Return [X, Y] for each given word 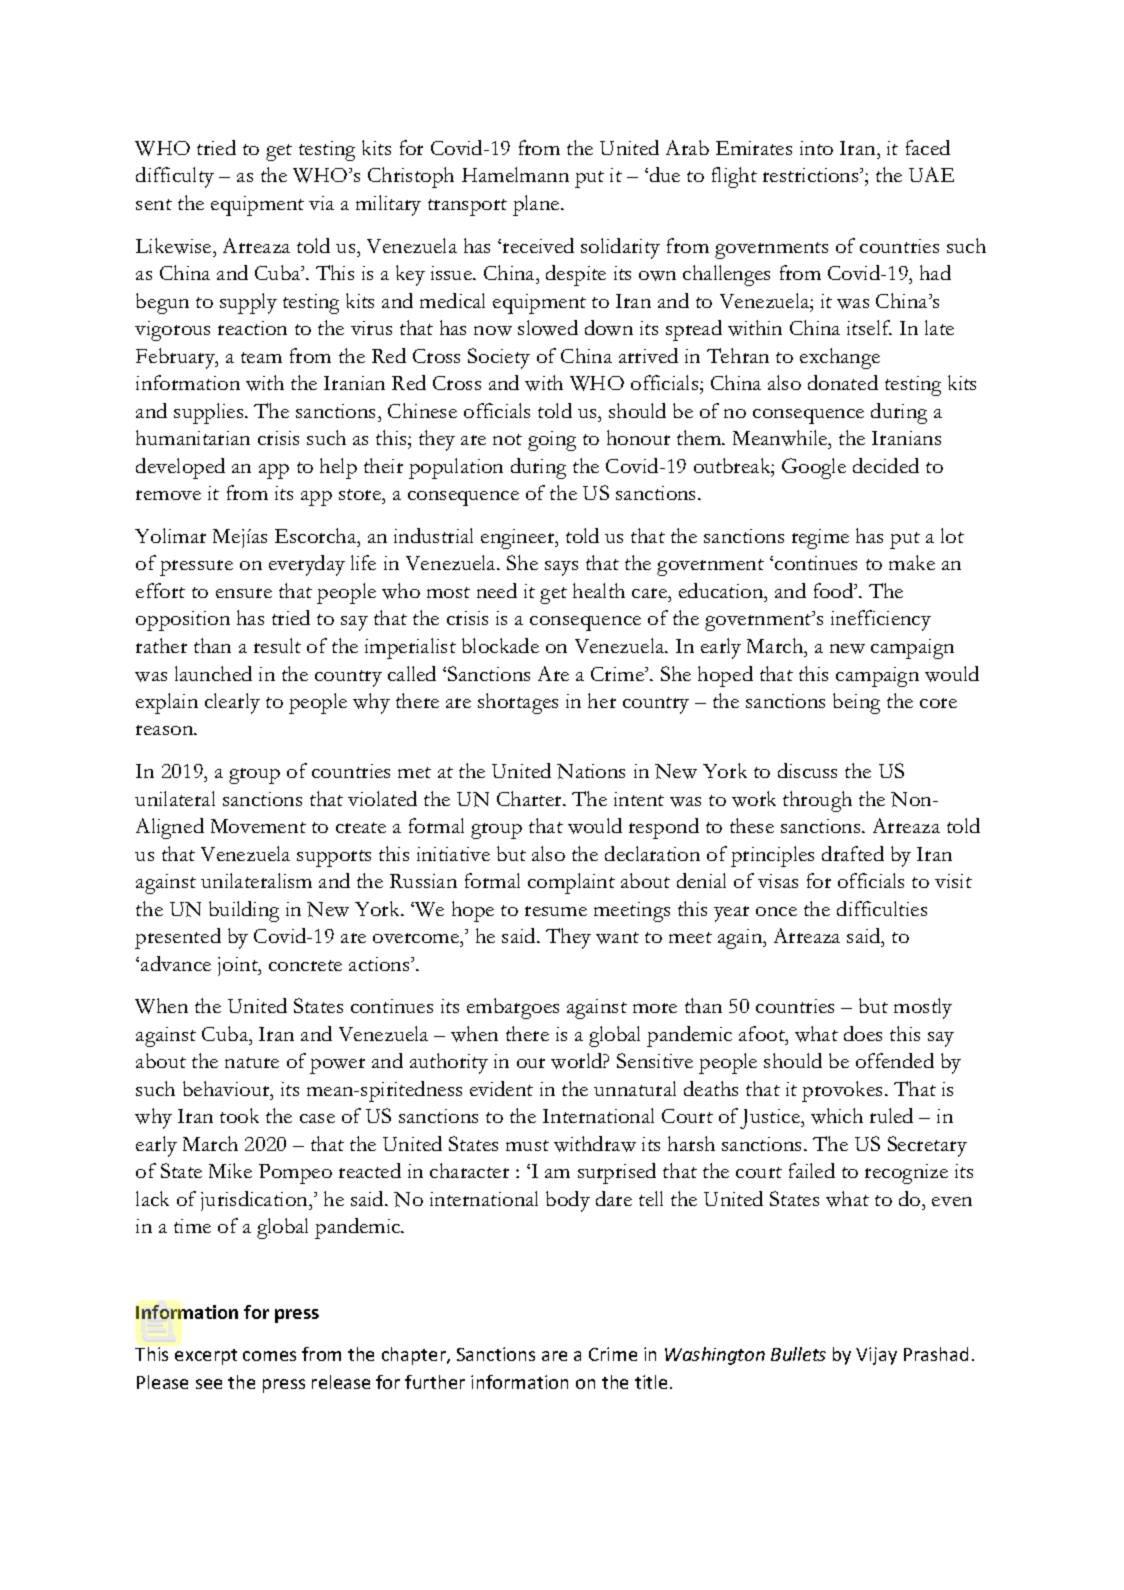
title [651, 1382]
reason [166, 730]
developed [180, 468]
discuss [807, 770]
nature [252, 1062]
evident [501, 1088]
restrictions [812, 175]
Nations [591, 771]
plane [537, 205]
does [863, 1033]
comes [269, 1356]
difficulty [175, 177]
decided [886, 465]
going [552, 441]
